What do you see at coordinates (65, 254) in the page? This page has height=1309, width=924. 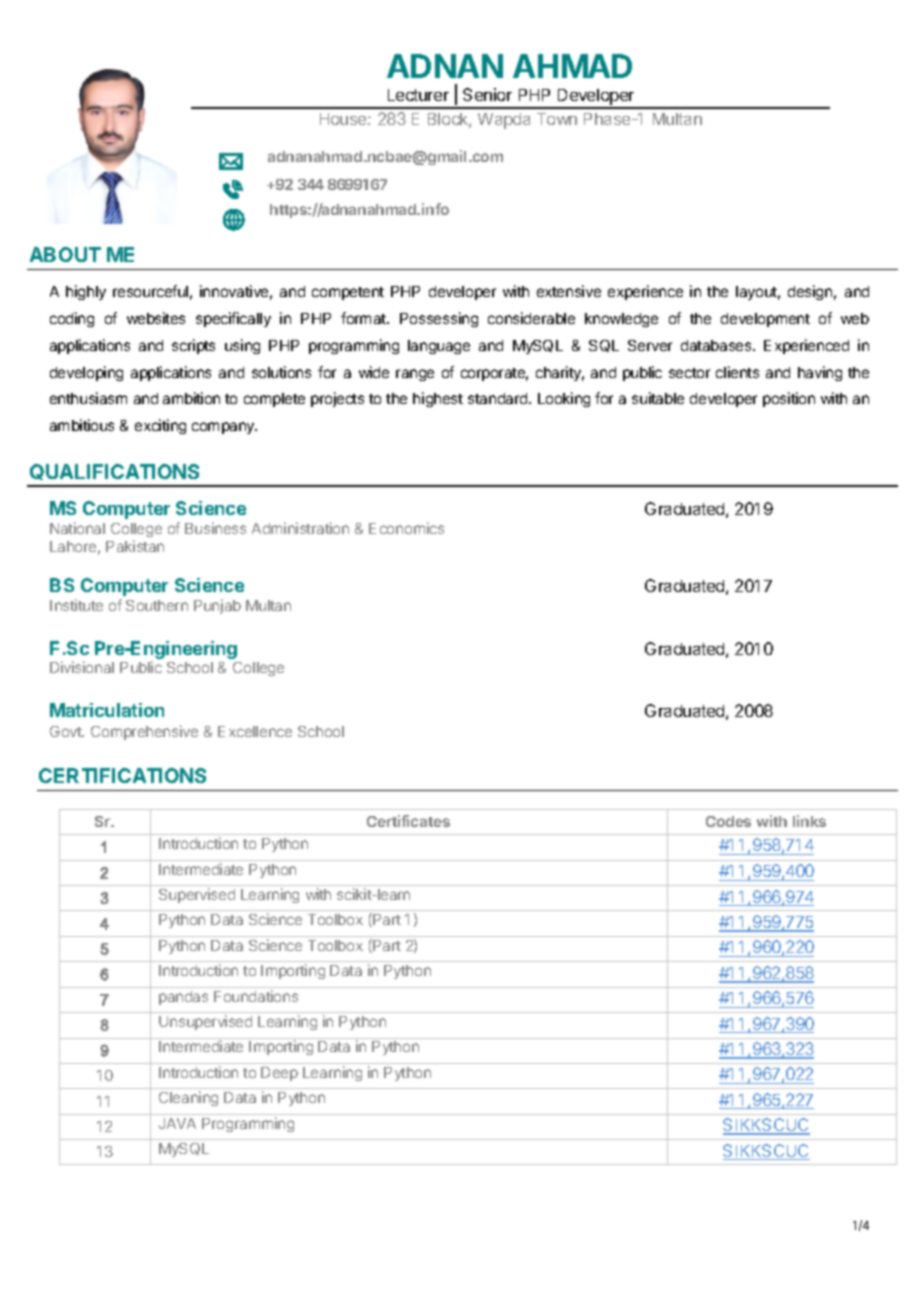 I see `ABOUT` at bounding box center [65, 254].
